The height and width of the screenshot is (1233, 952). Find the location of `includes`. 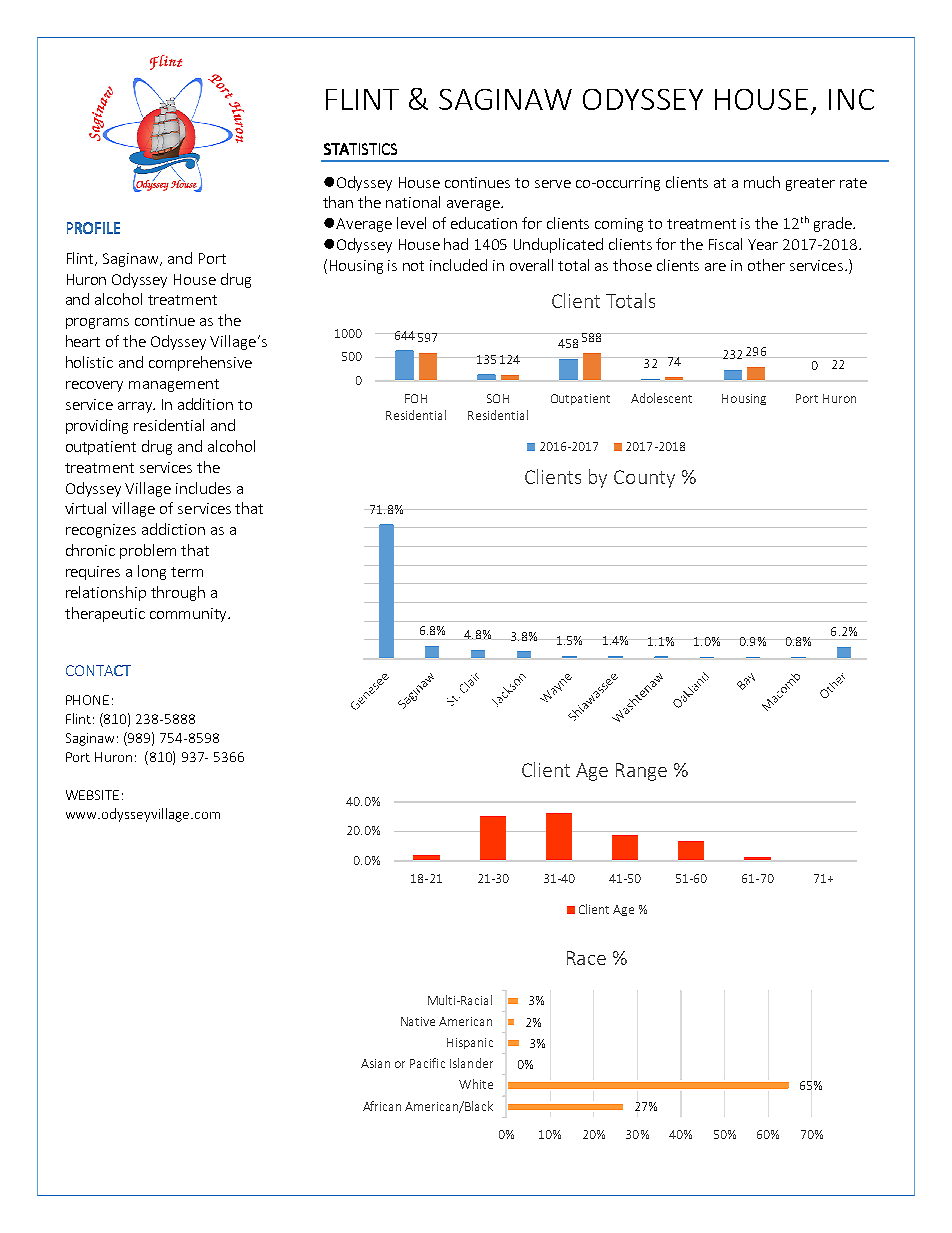

includes is located at coordinates (203, 488).
